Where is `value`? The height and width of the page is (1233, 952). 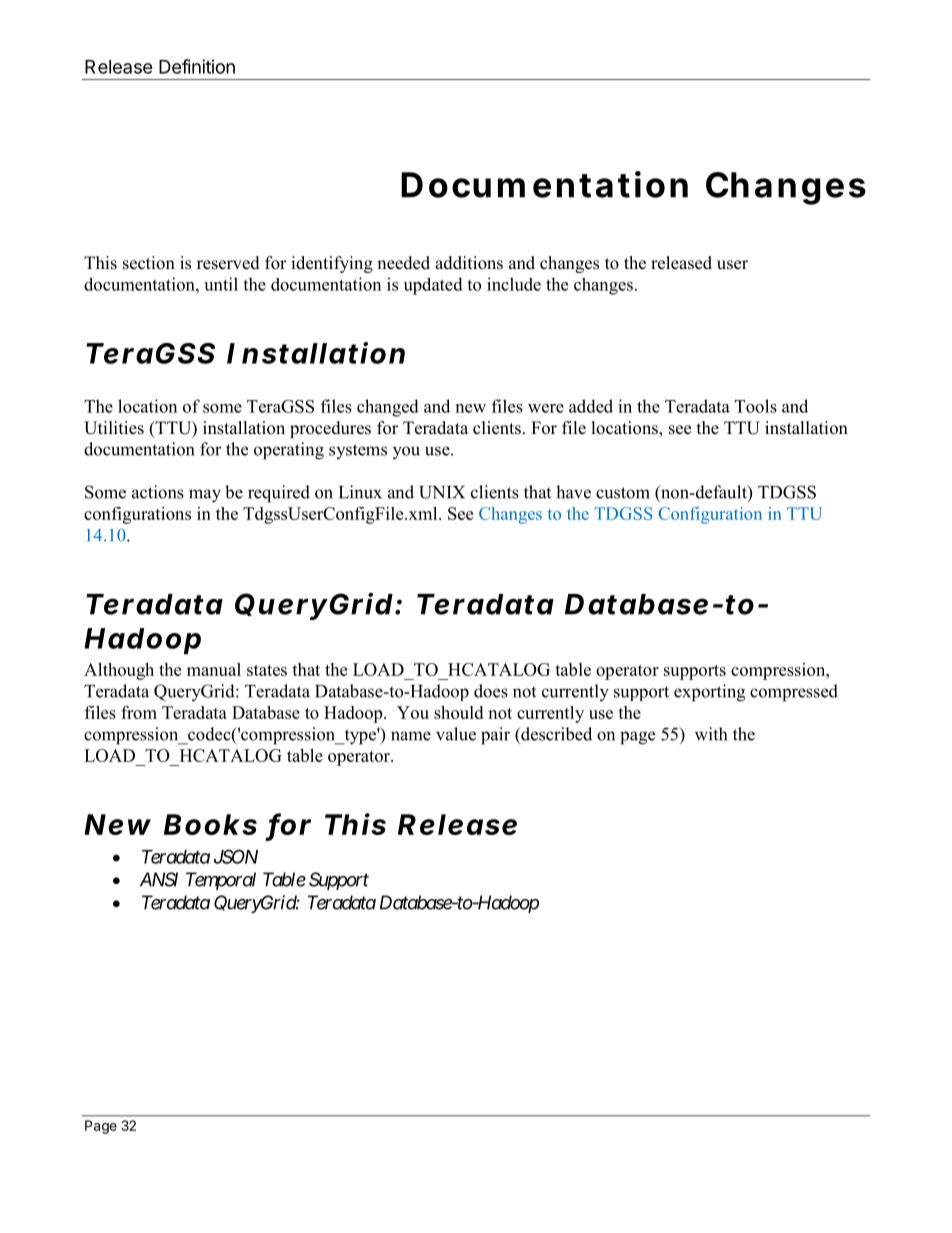 value is located at coordinates (456, 734).
